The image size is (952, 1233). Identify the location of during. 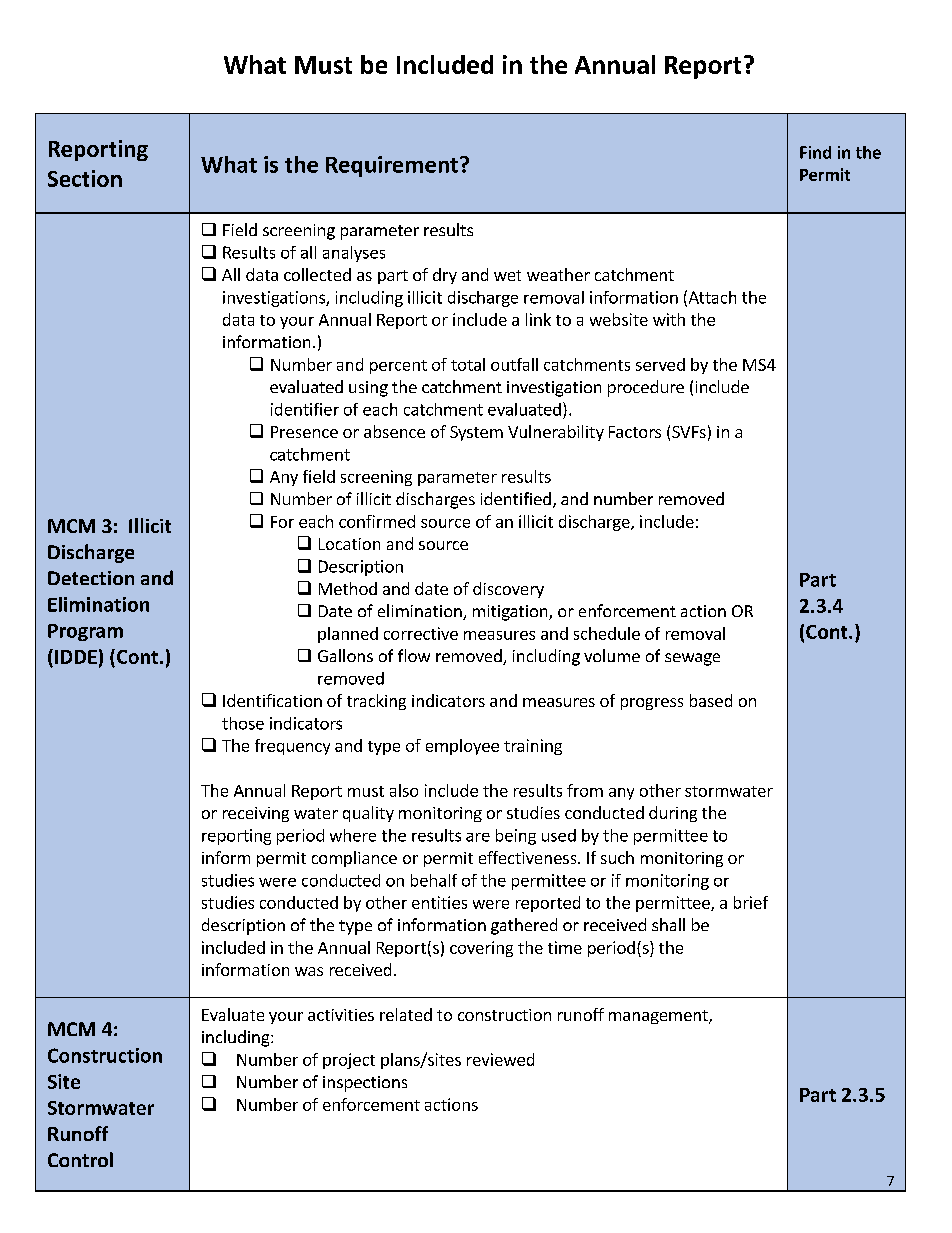
(673, 814).
